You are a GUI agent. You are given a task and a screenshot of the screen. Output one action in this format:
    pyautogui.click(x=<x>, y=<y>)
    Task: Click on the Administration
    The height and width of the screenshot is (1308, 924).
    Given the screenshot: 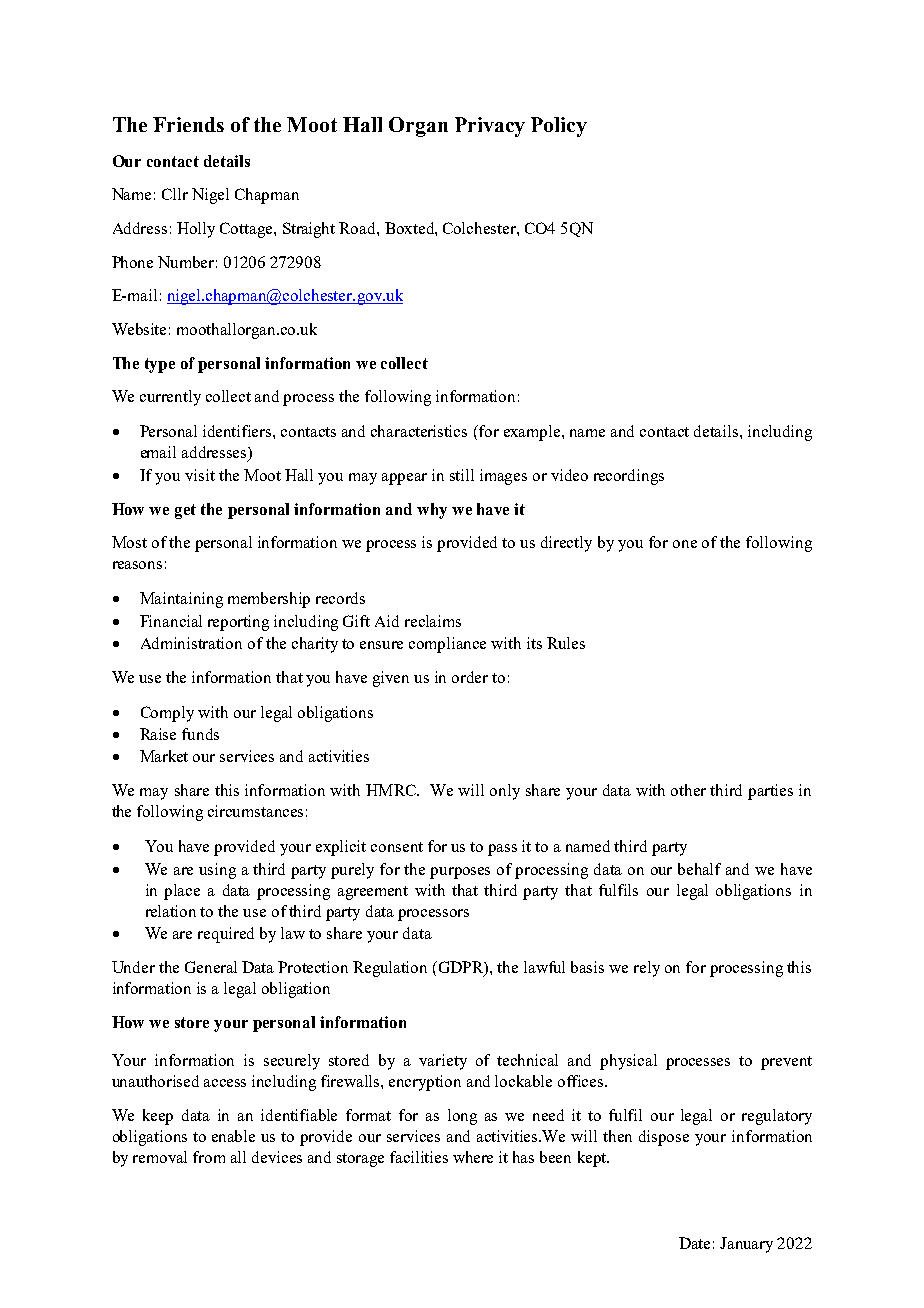 What is the action you would take?
    pyautogui.click(x=191, y=643)
